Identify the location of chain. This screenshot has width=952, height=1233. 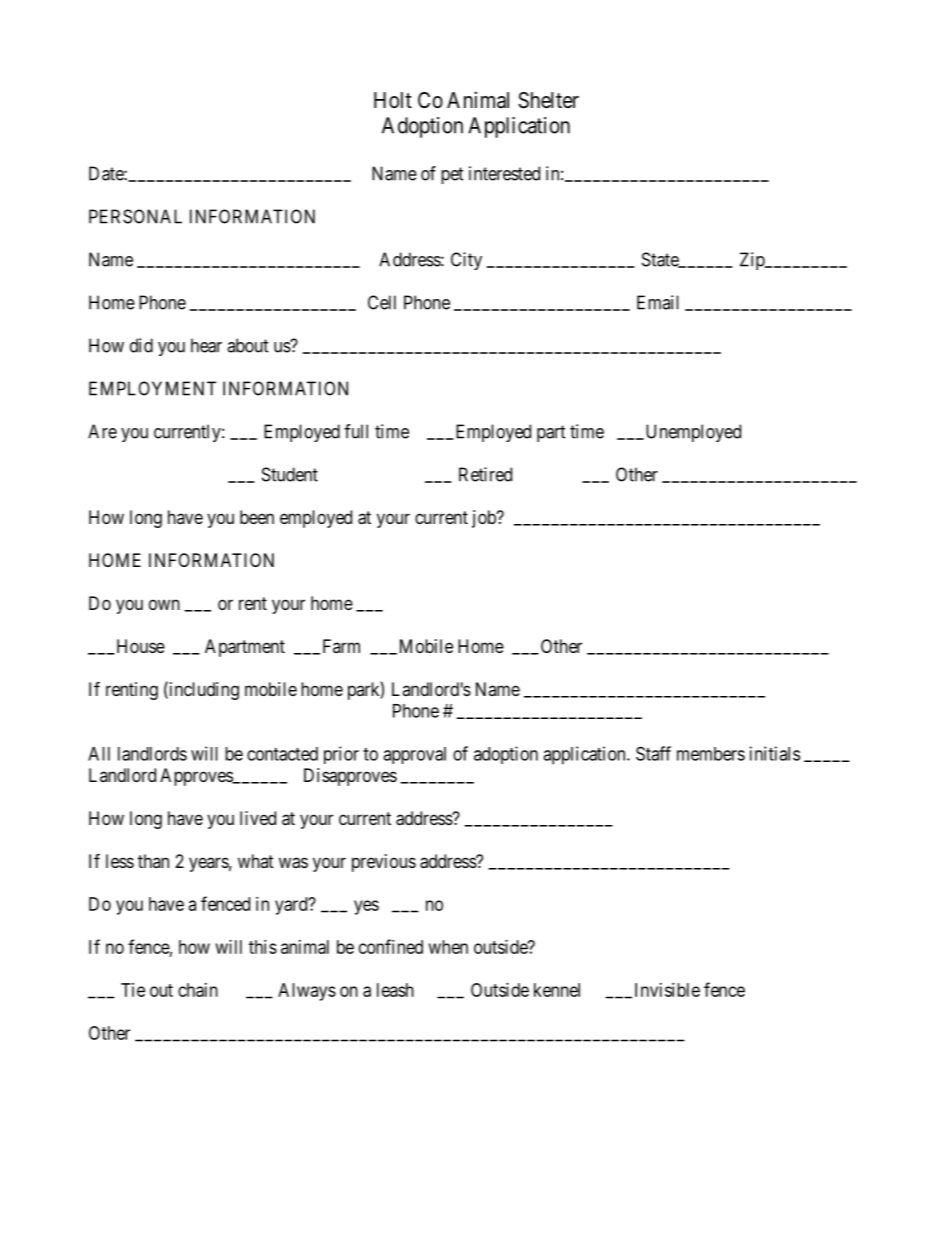
(198, 990).
